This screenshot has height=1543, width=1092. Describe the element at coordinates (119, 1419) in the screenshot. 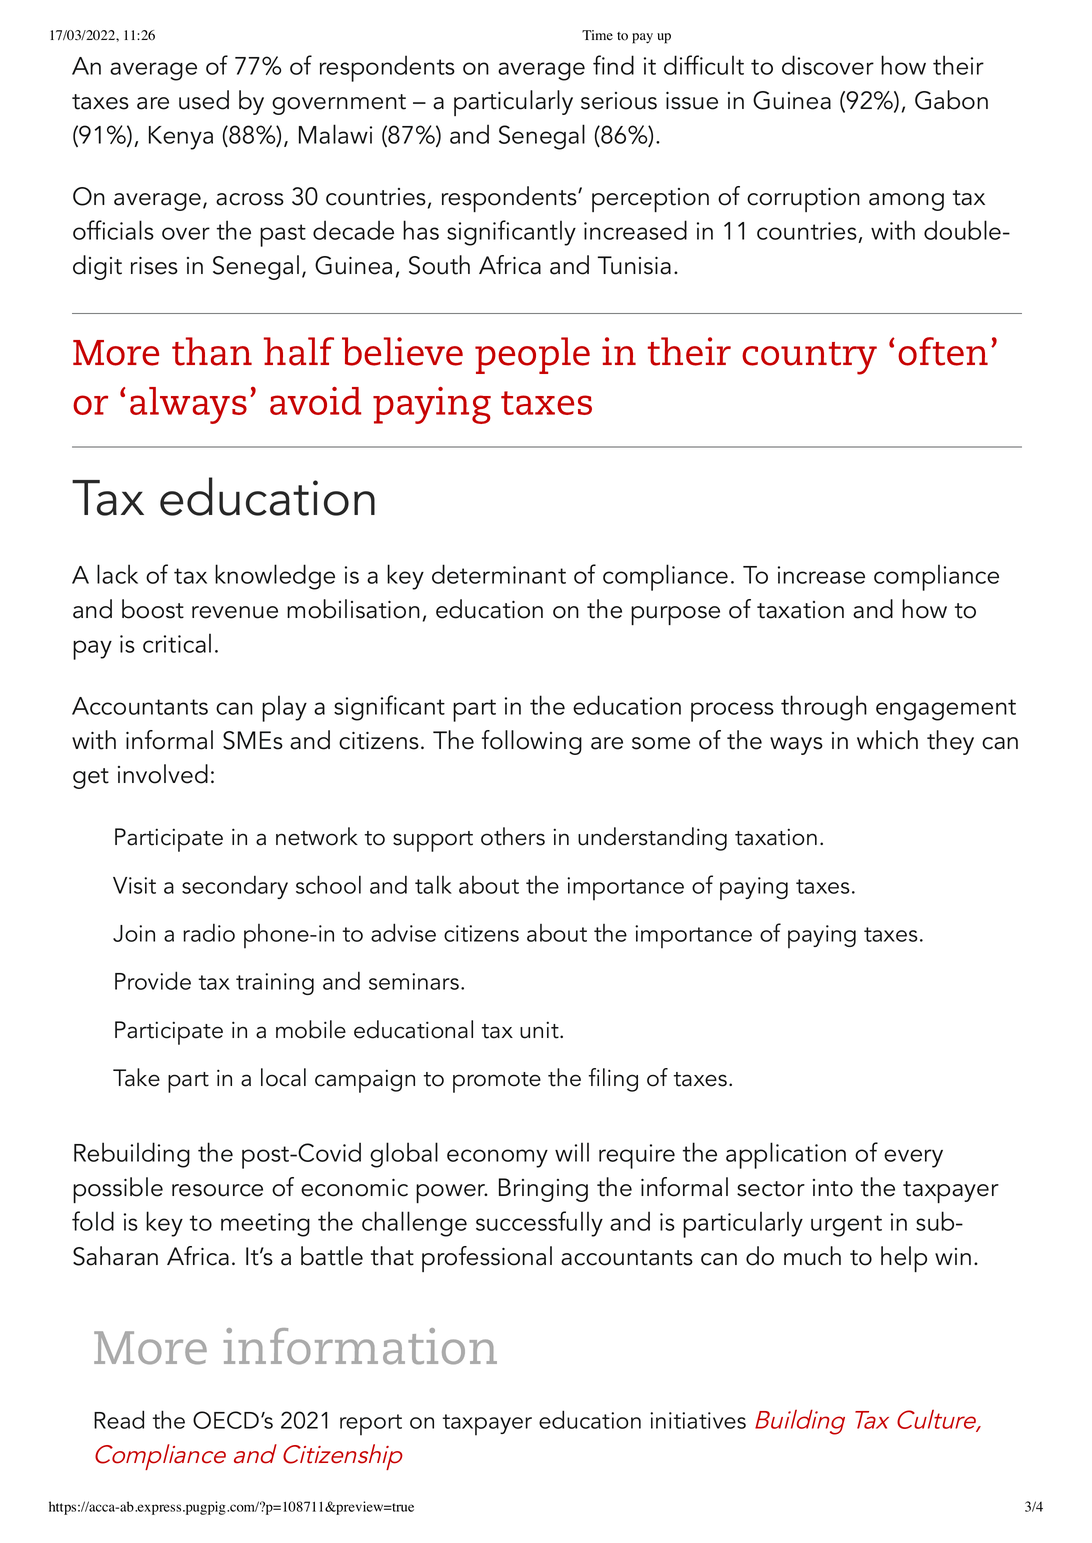

I see `Read` at that location.
